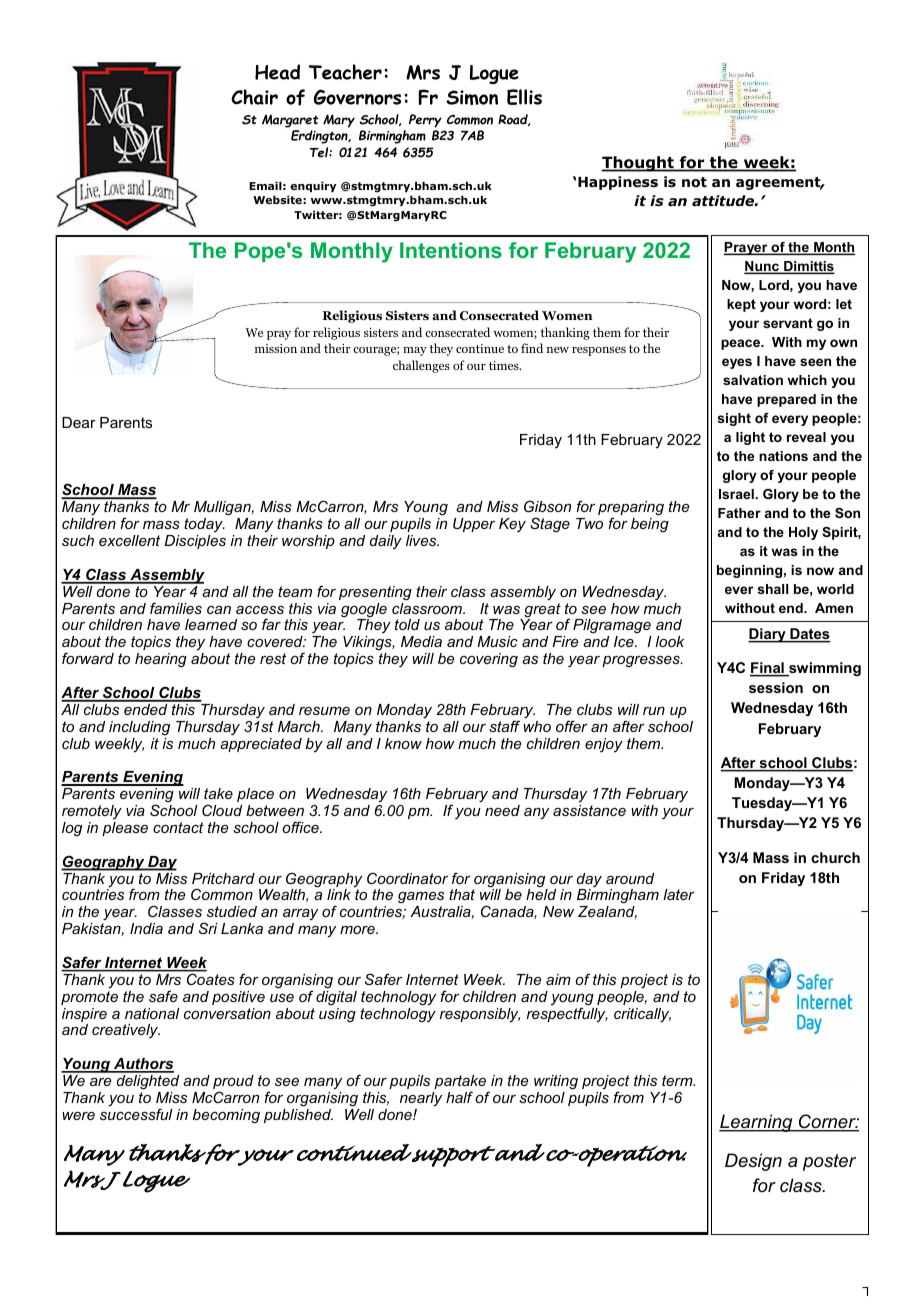 The width and height of the page is (924, 1308). Describe the element at coordinates (472, 97) in the page. I see `Simon` at that location.
